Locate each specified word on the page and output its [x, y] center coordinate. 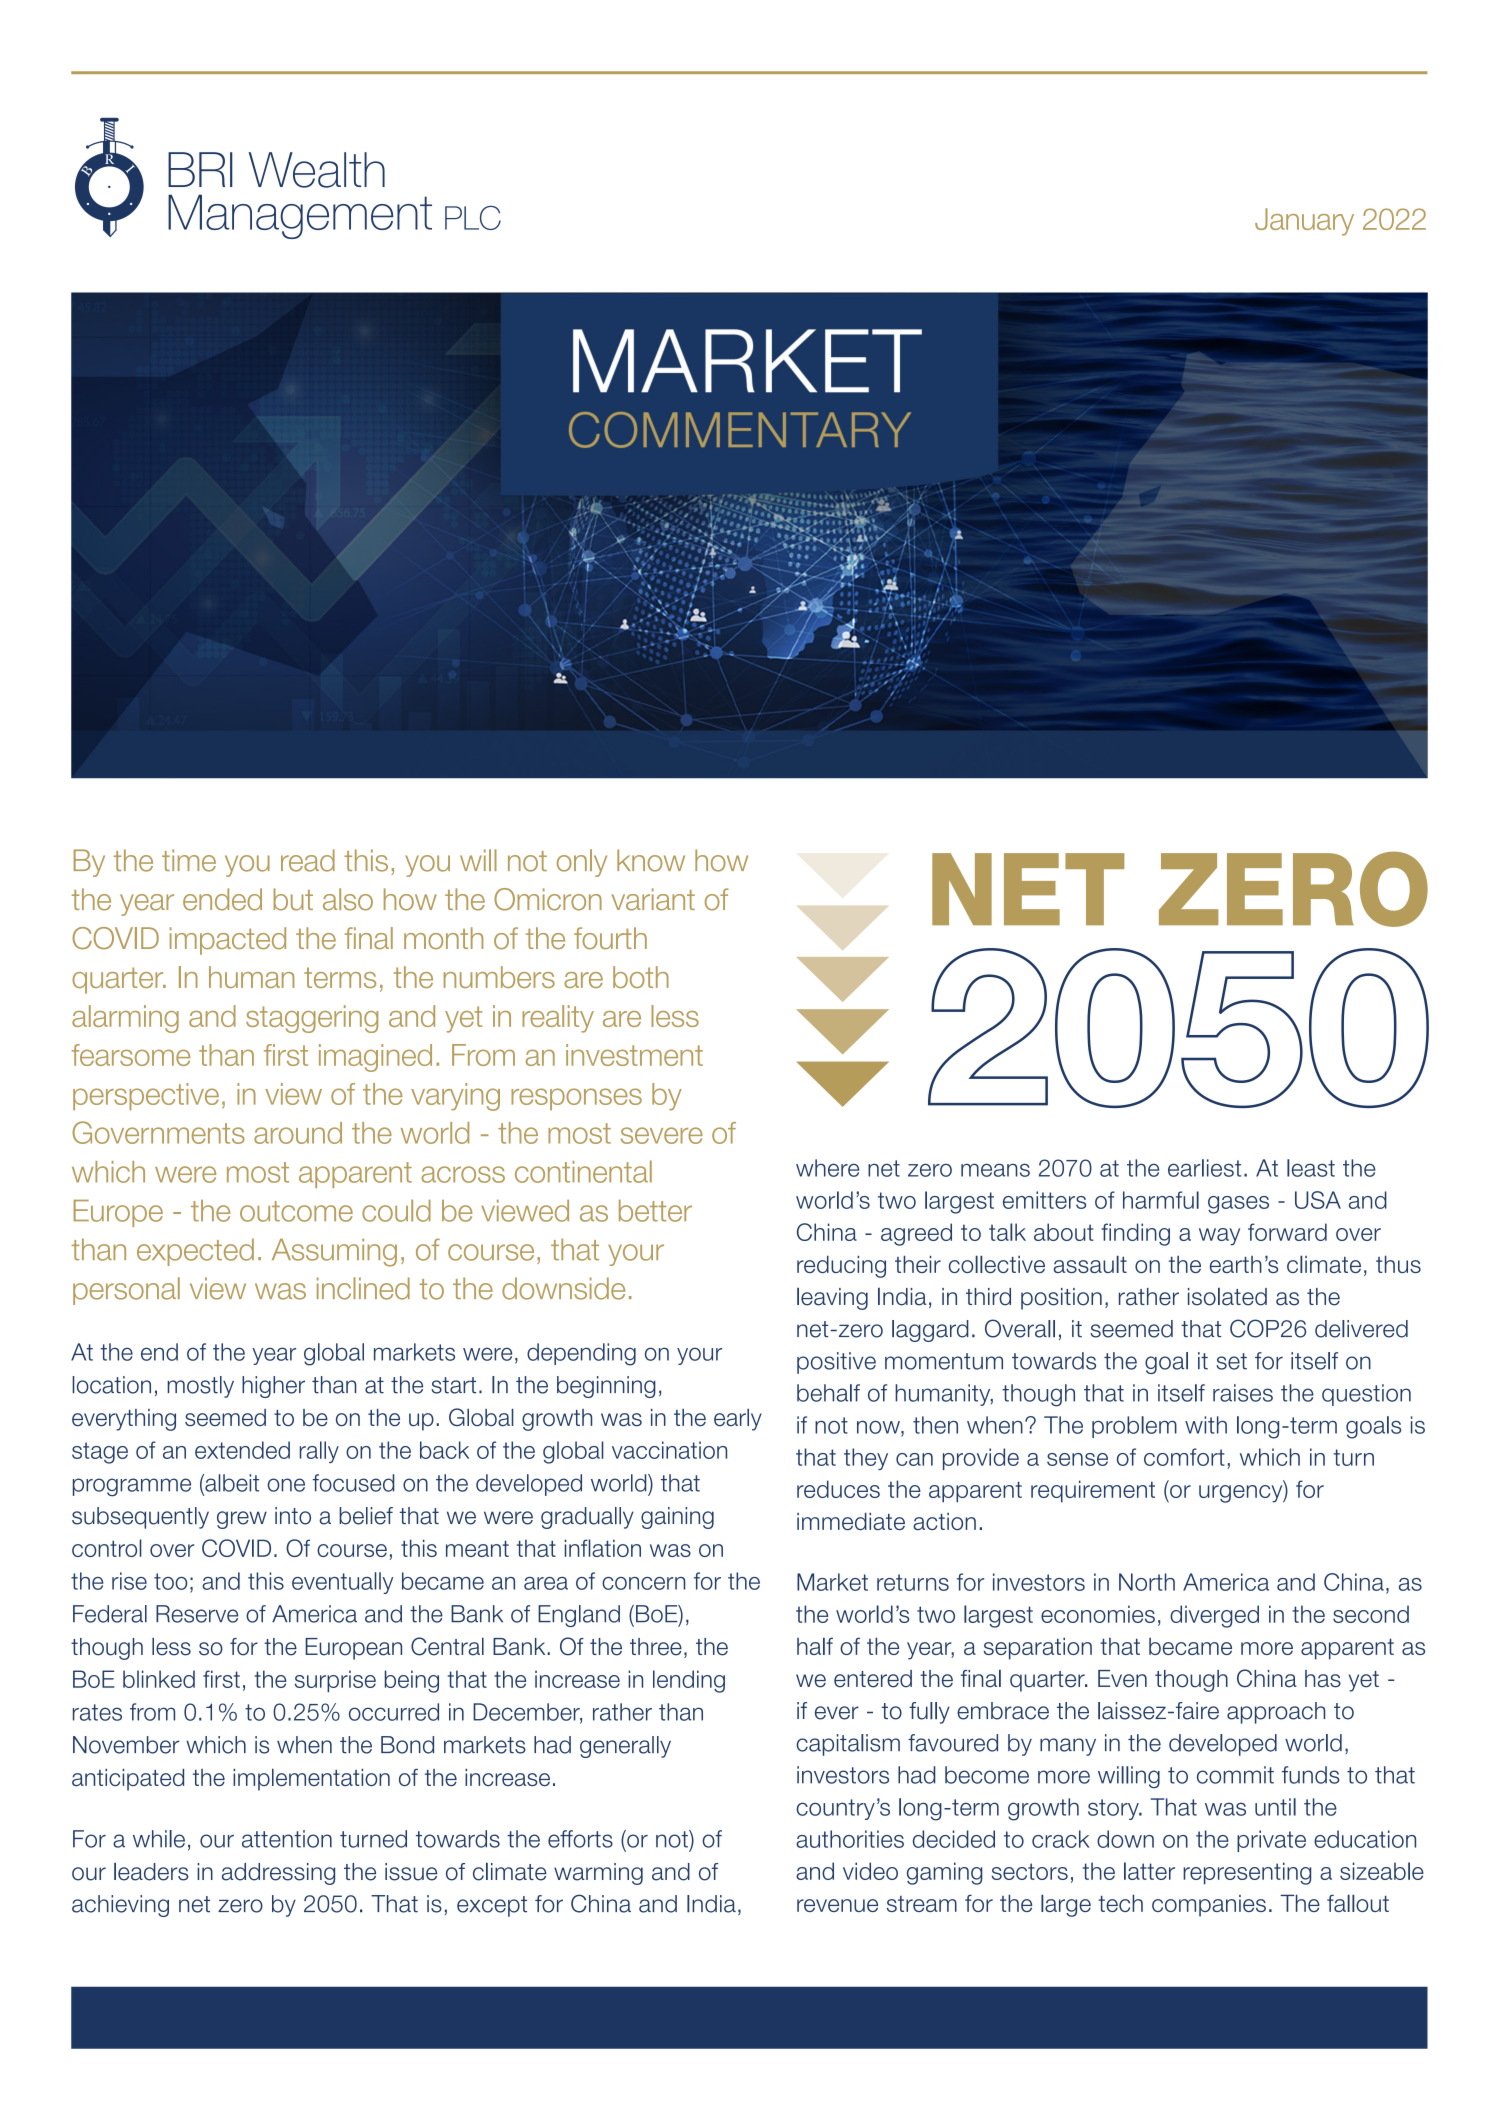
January [1304, 222]
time [189, 860]
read [308, 860]
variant [653, 899]
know [651, 860]
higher [273, 1387]
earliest [1204, 1168]
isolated [1227, 1296]
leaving [832, 1298]
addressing [278, 1874]
